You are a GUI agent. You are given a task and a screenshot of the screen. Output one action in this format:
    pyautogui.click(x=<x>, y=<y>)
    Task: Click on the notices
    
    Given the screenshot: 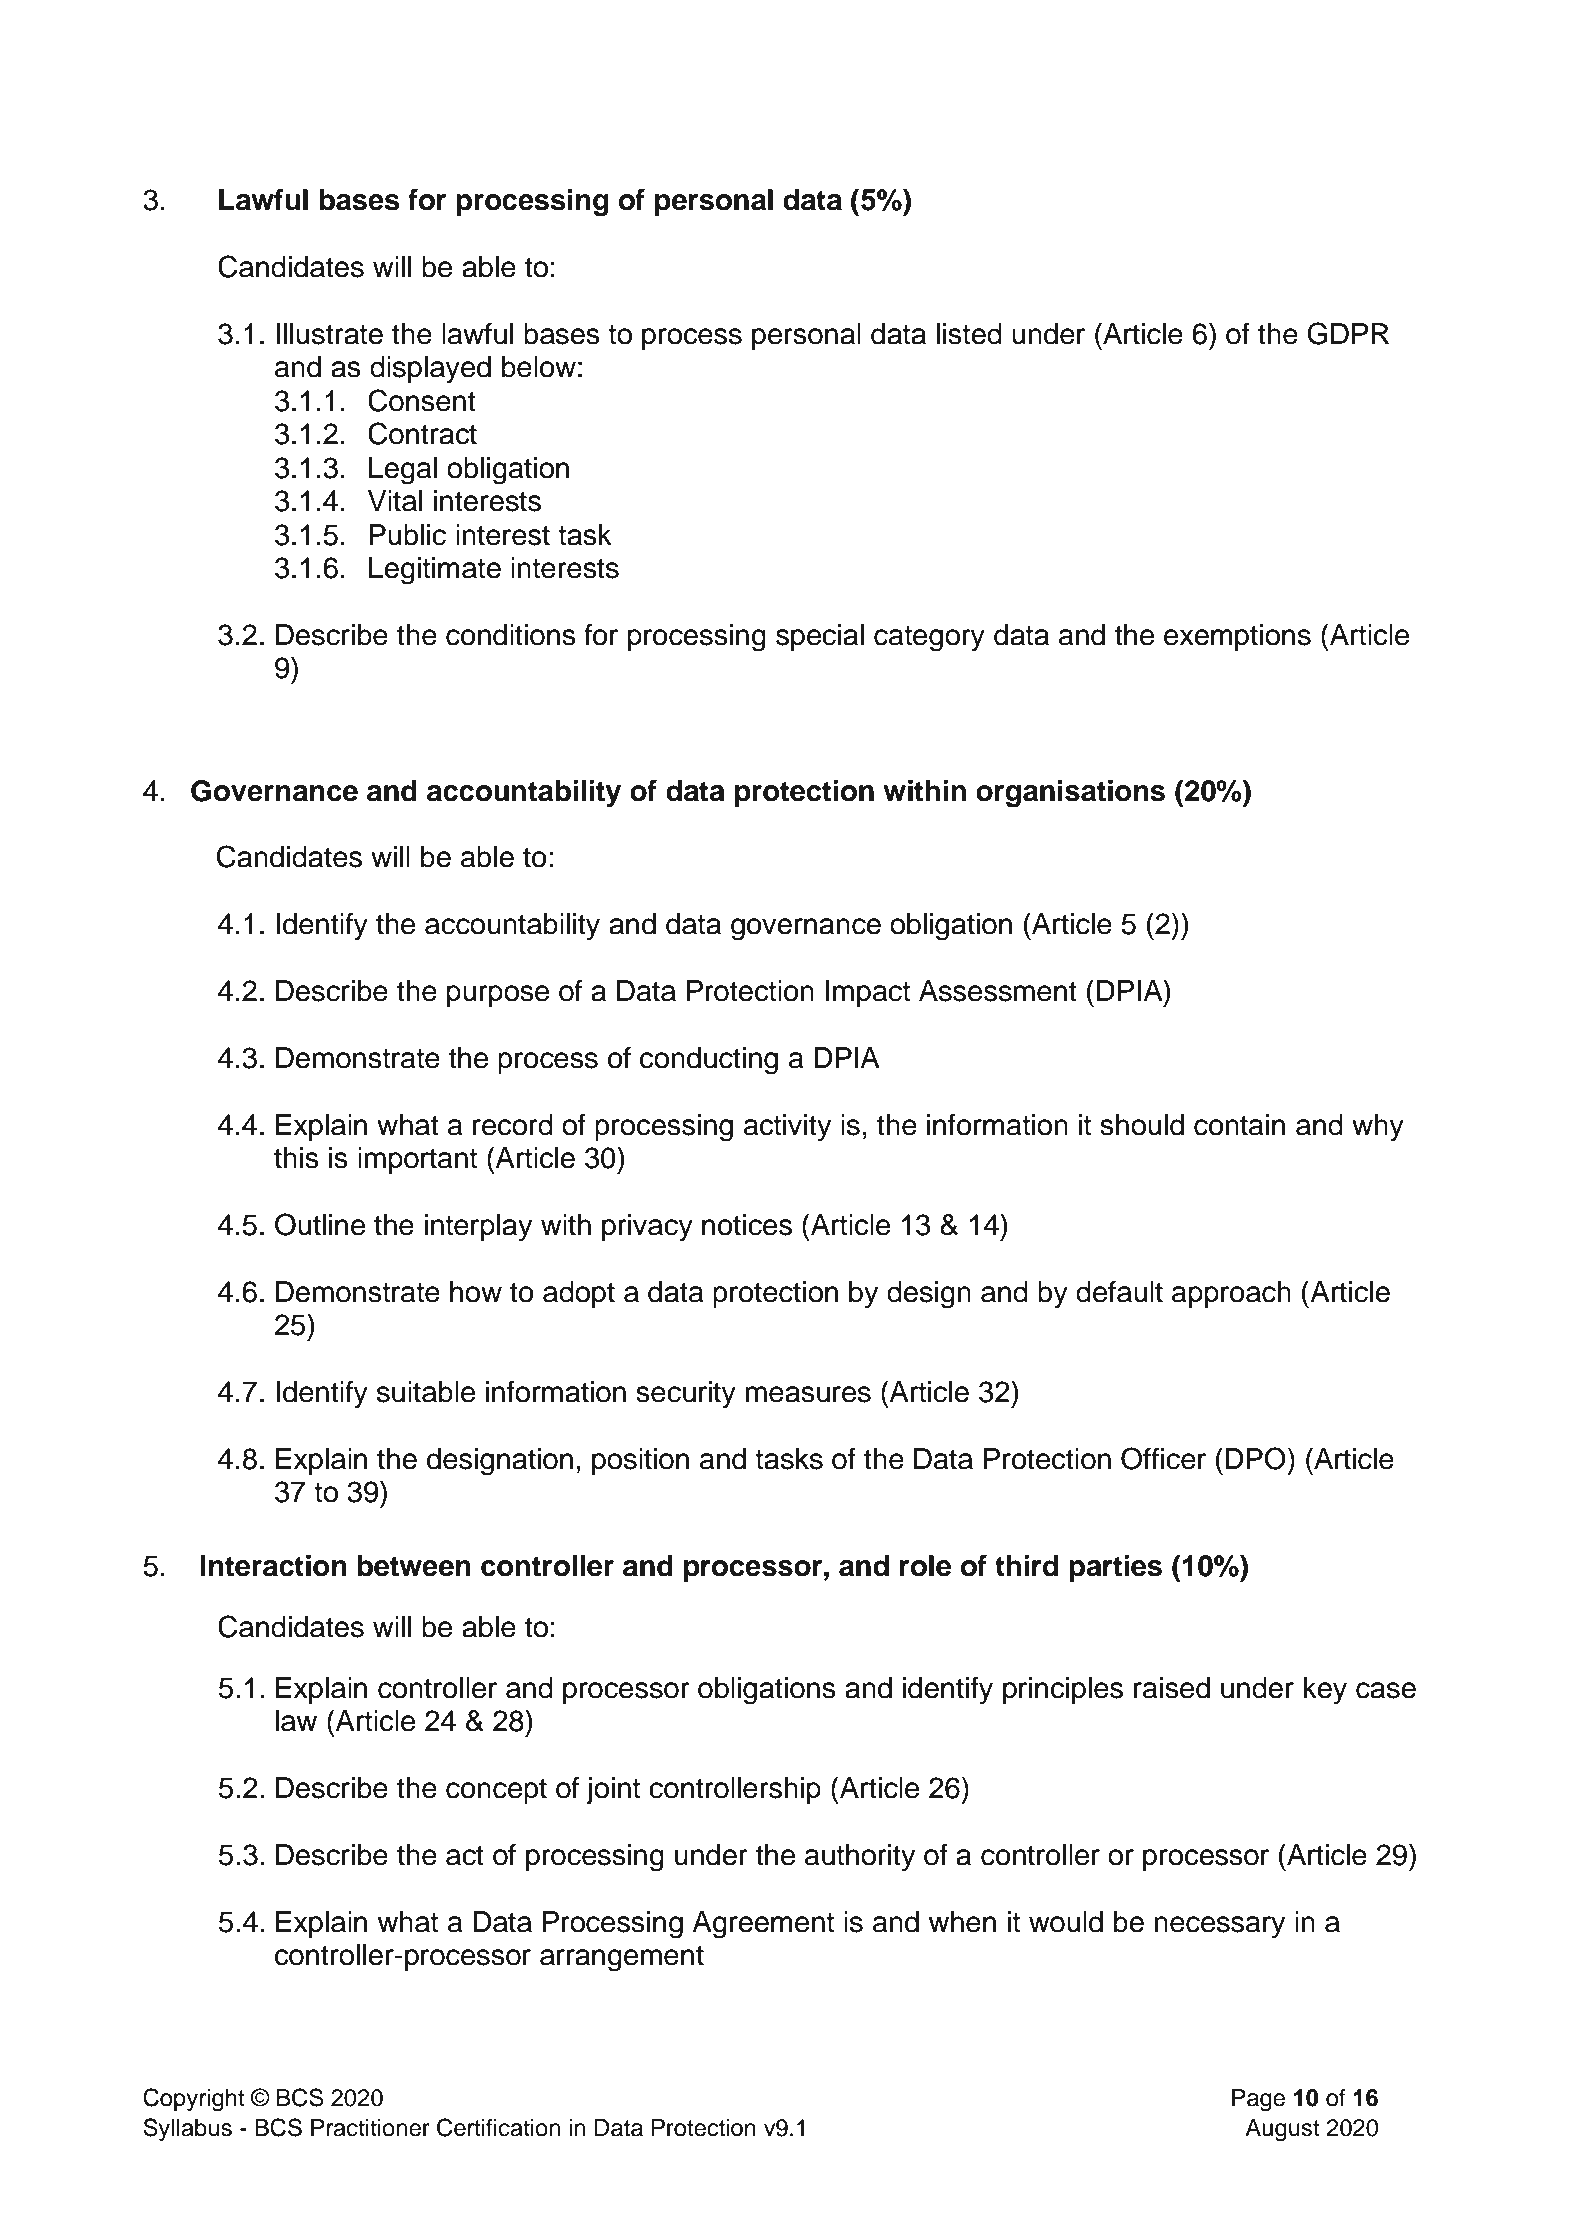 What is the action you would take?
    pyautogui.click(x=747, y=1225)
